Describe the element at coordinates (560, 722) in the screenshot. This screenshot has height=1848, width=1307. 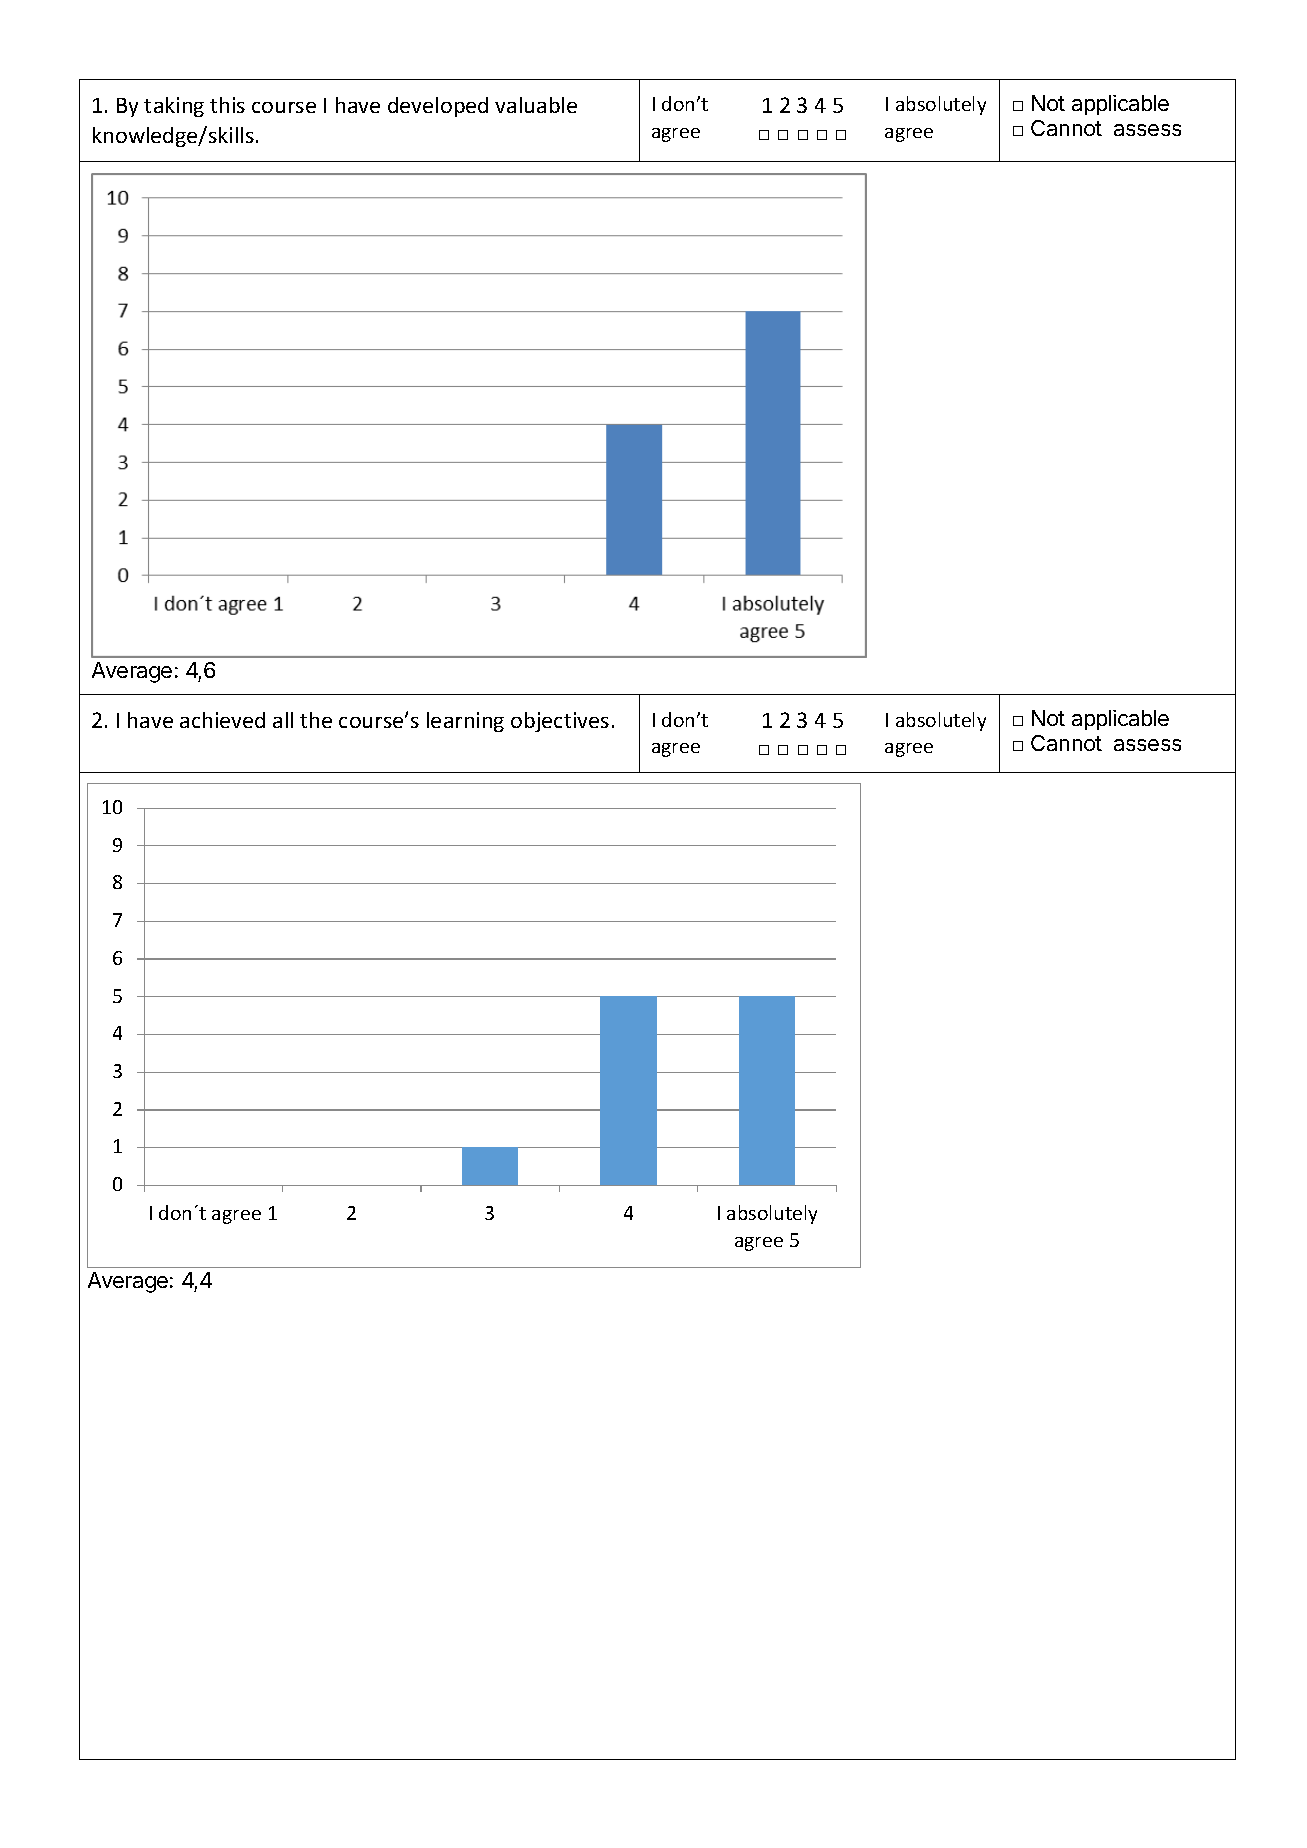
I see `objectives` at that location.
